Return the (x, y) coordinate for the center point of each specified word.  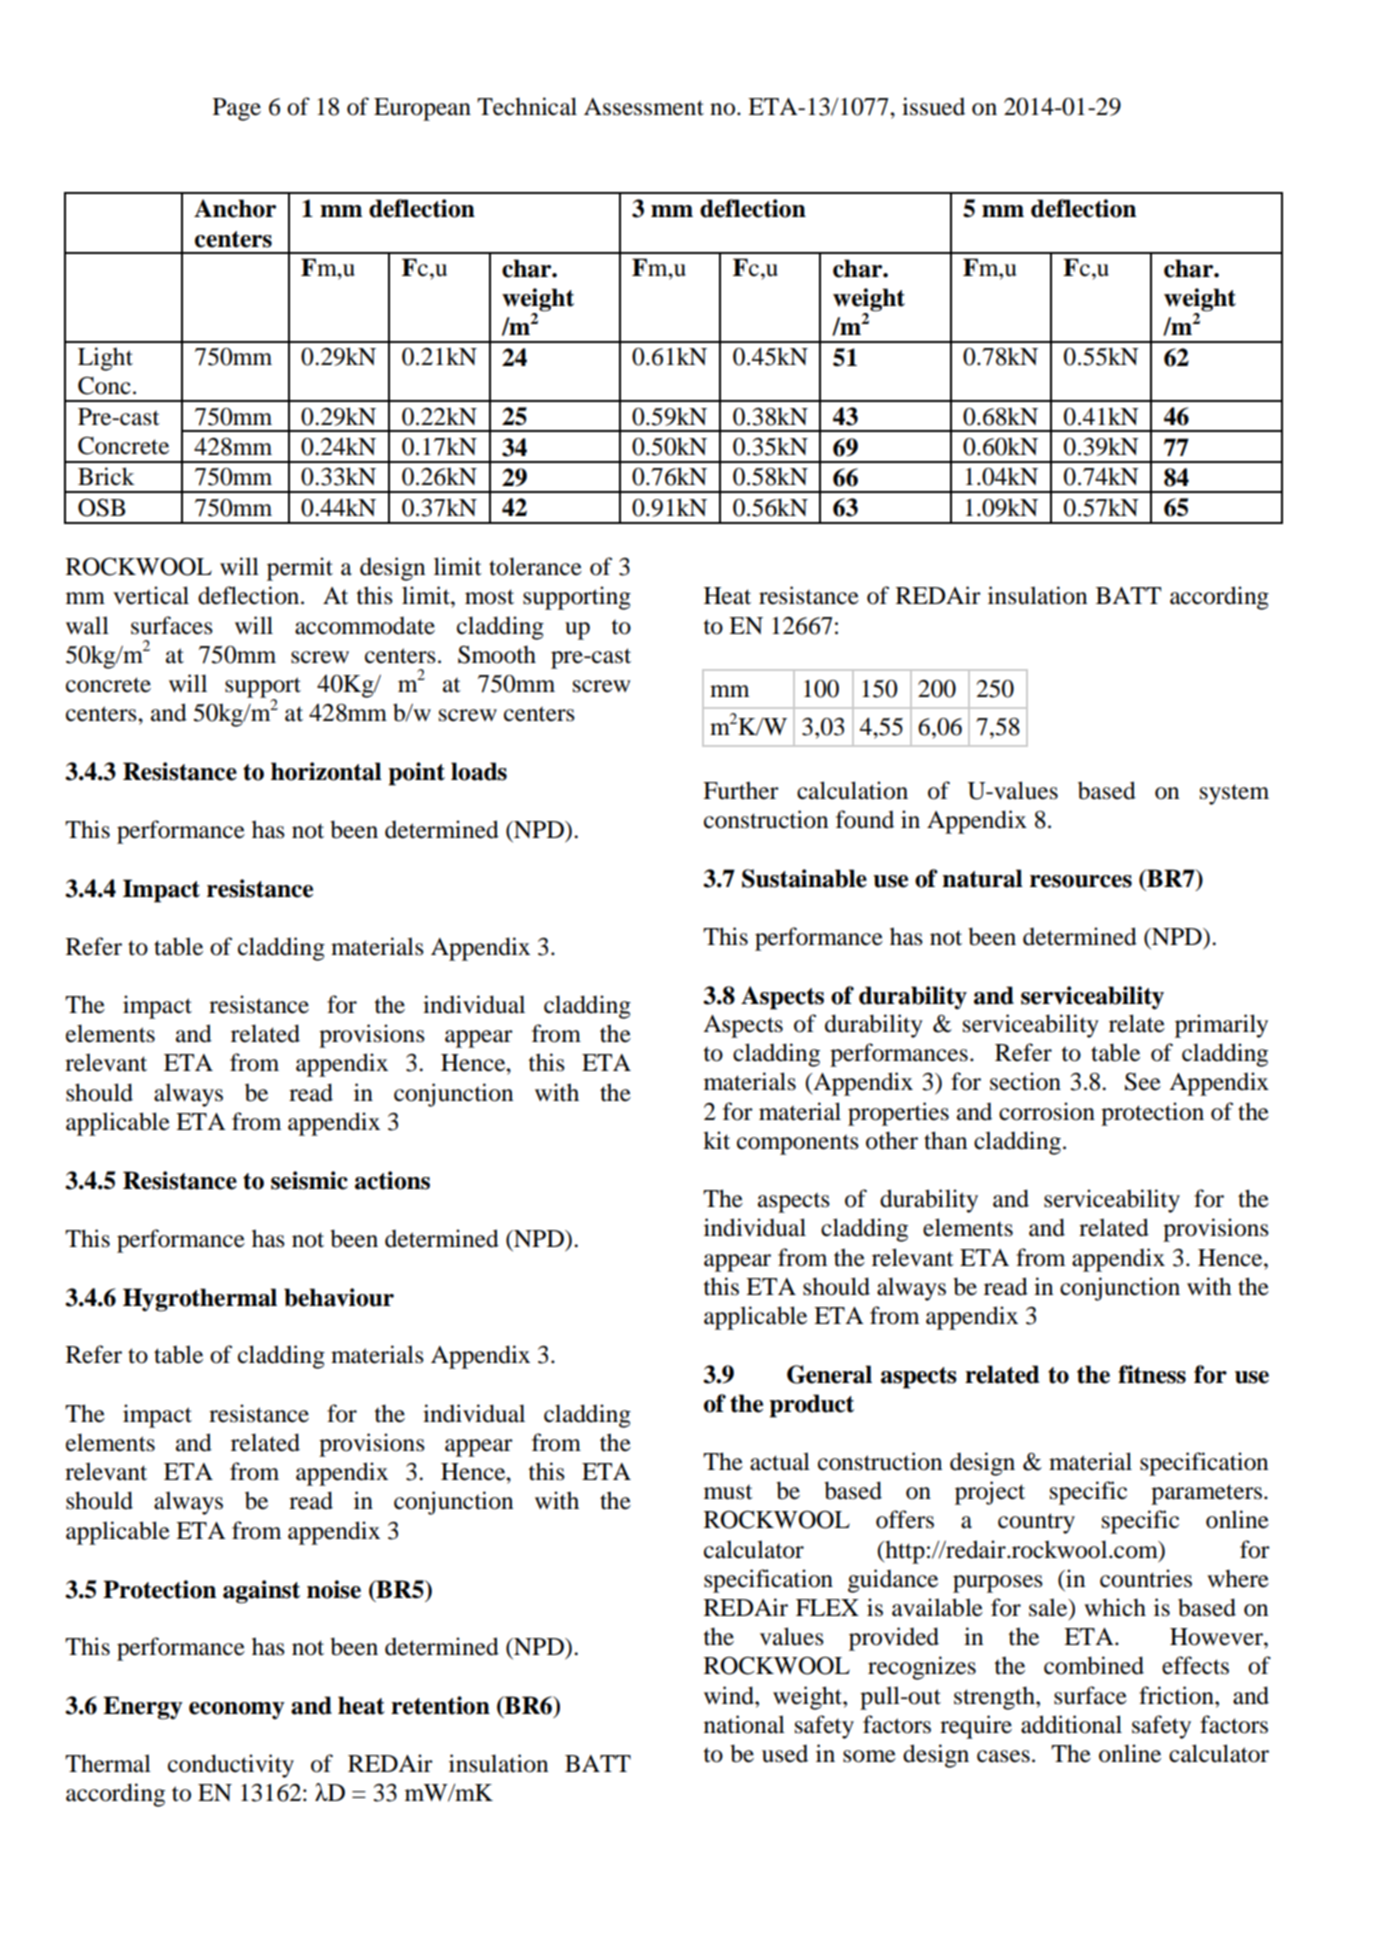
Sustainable (804, 878)
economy (237, 1711)
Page (237, 109)
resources (1081, 881)
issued (933, 106)
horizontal (326, 771)
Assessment (644, 107)
